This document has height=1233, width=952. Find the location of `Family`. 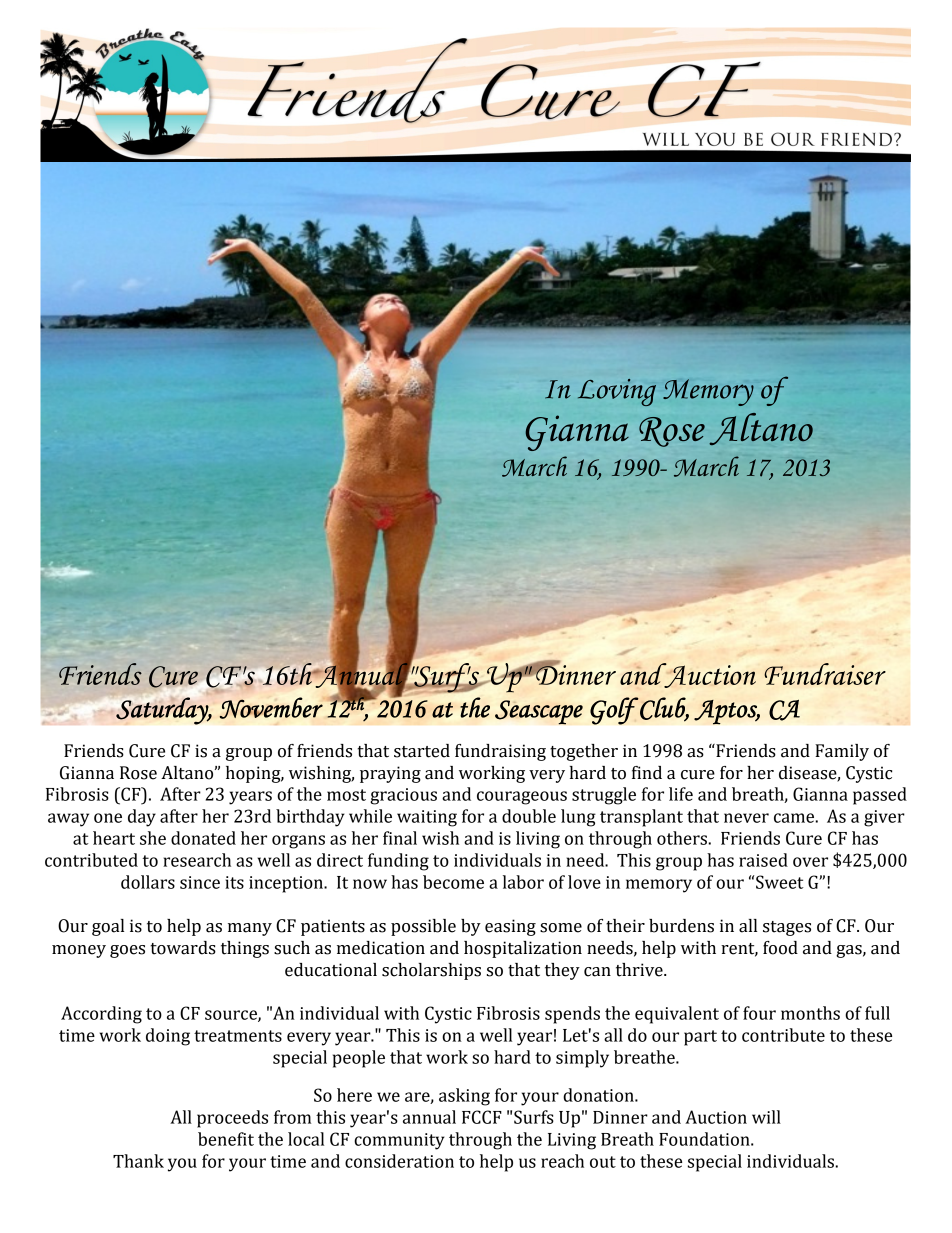

Family is located at coordinates (842, 752).
